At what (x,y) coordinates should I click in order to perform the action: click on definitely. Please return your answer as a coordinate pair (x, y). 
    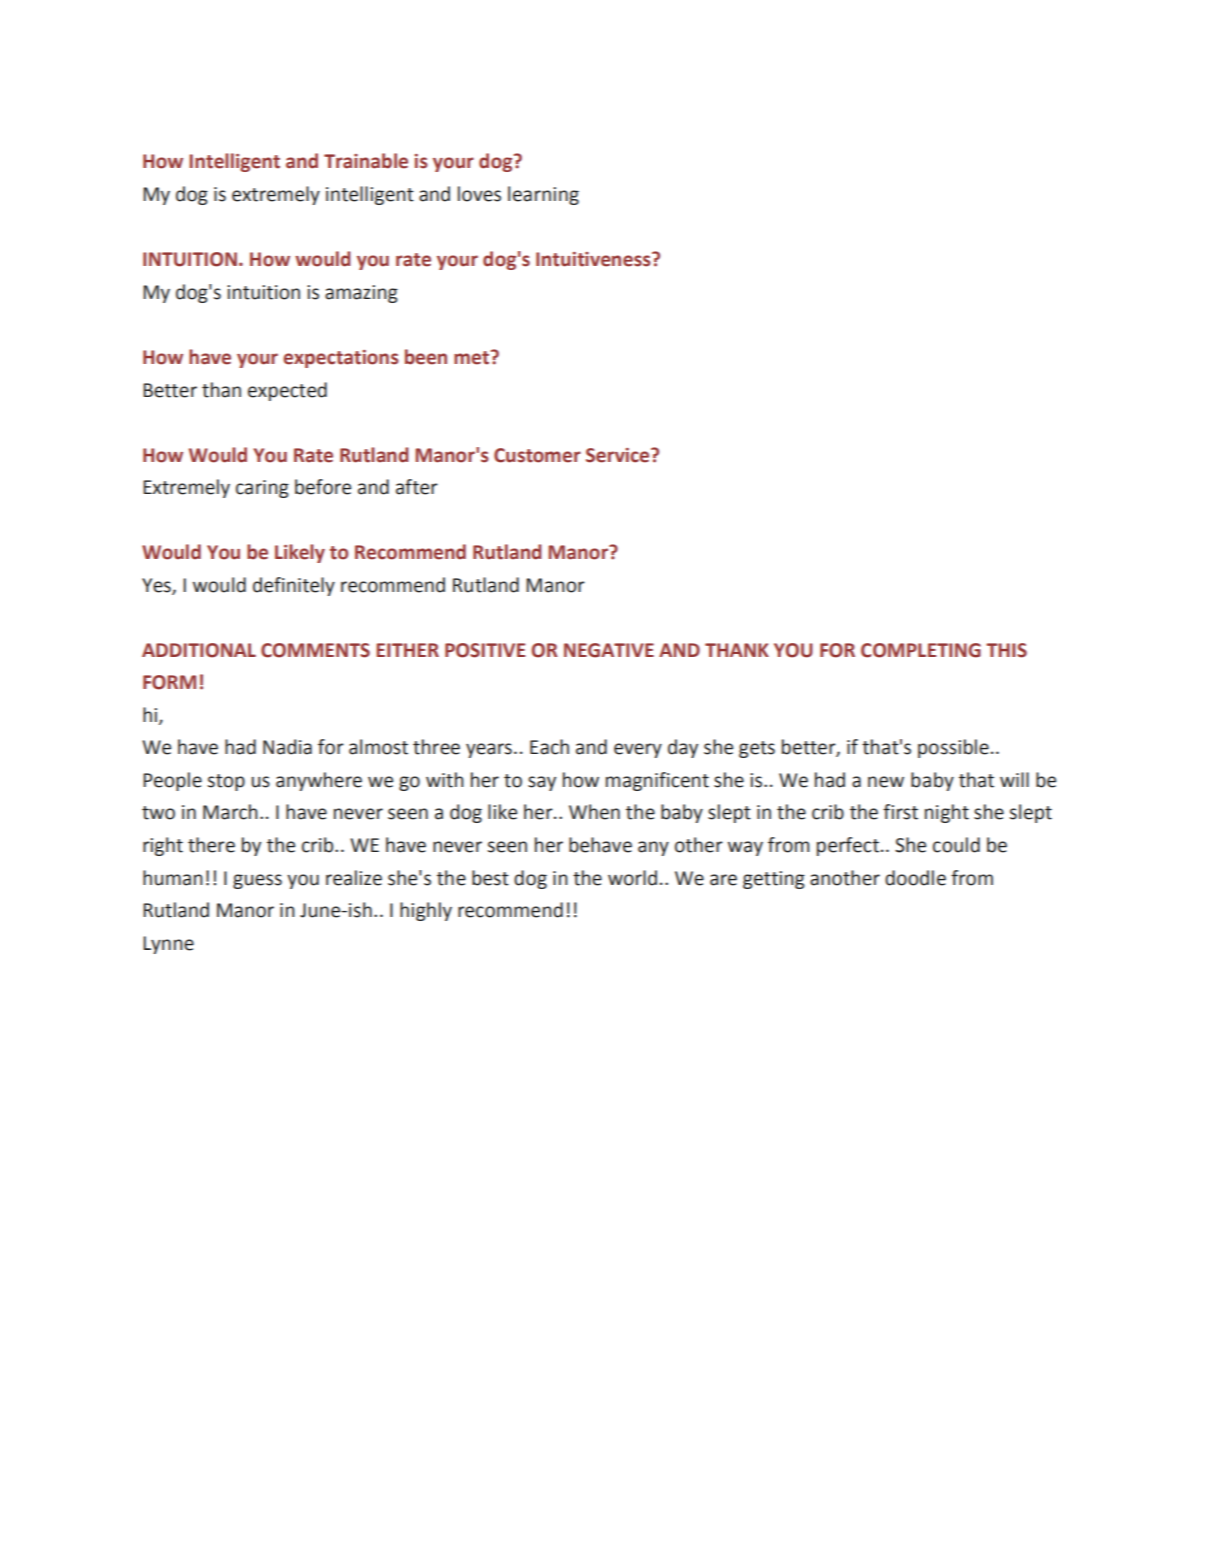
    Looking at the image, I should click on (294, 586).
